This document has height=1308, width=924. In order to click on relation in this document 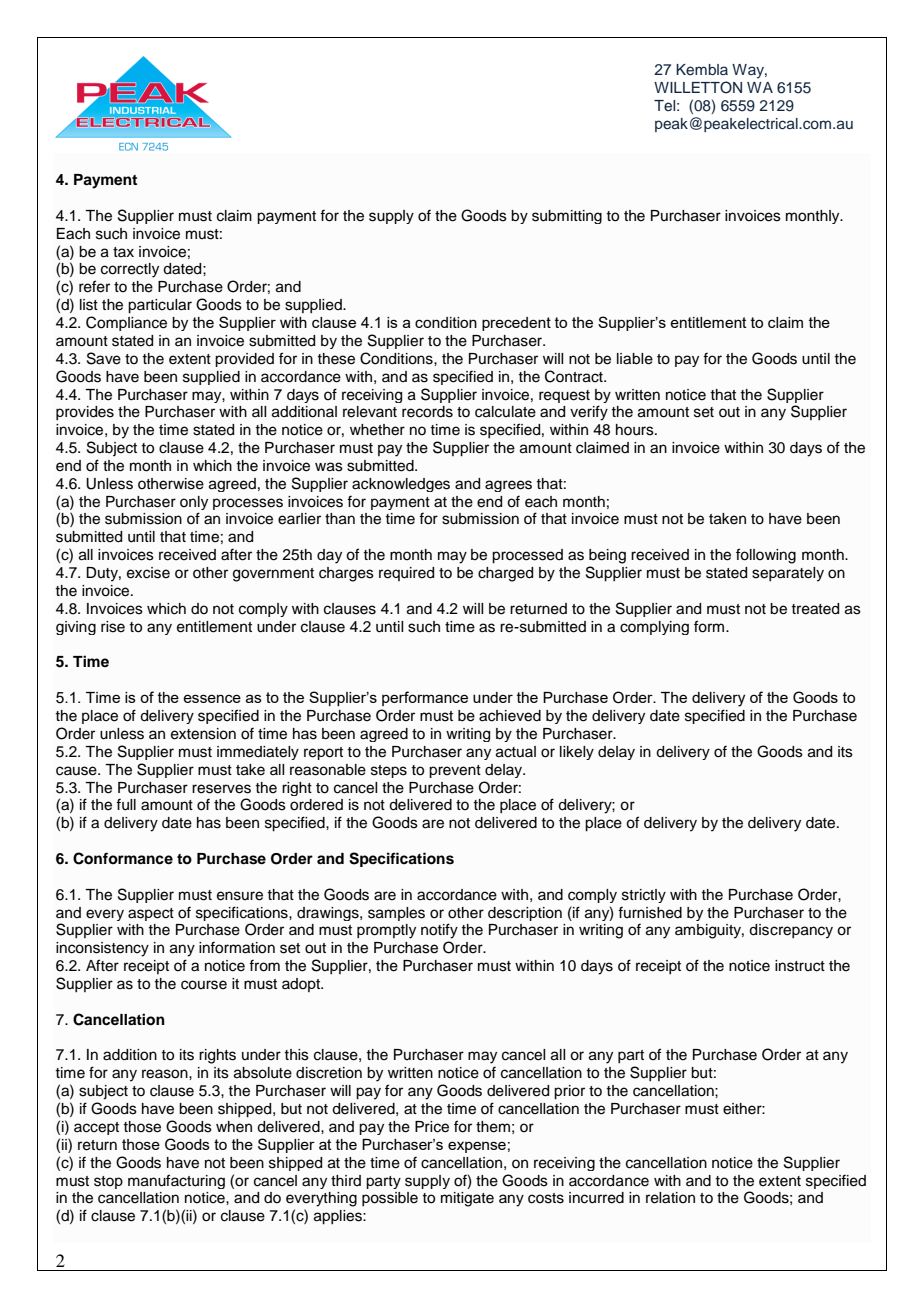, I will do `click(670, 1198)`.
